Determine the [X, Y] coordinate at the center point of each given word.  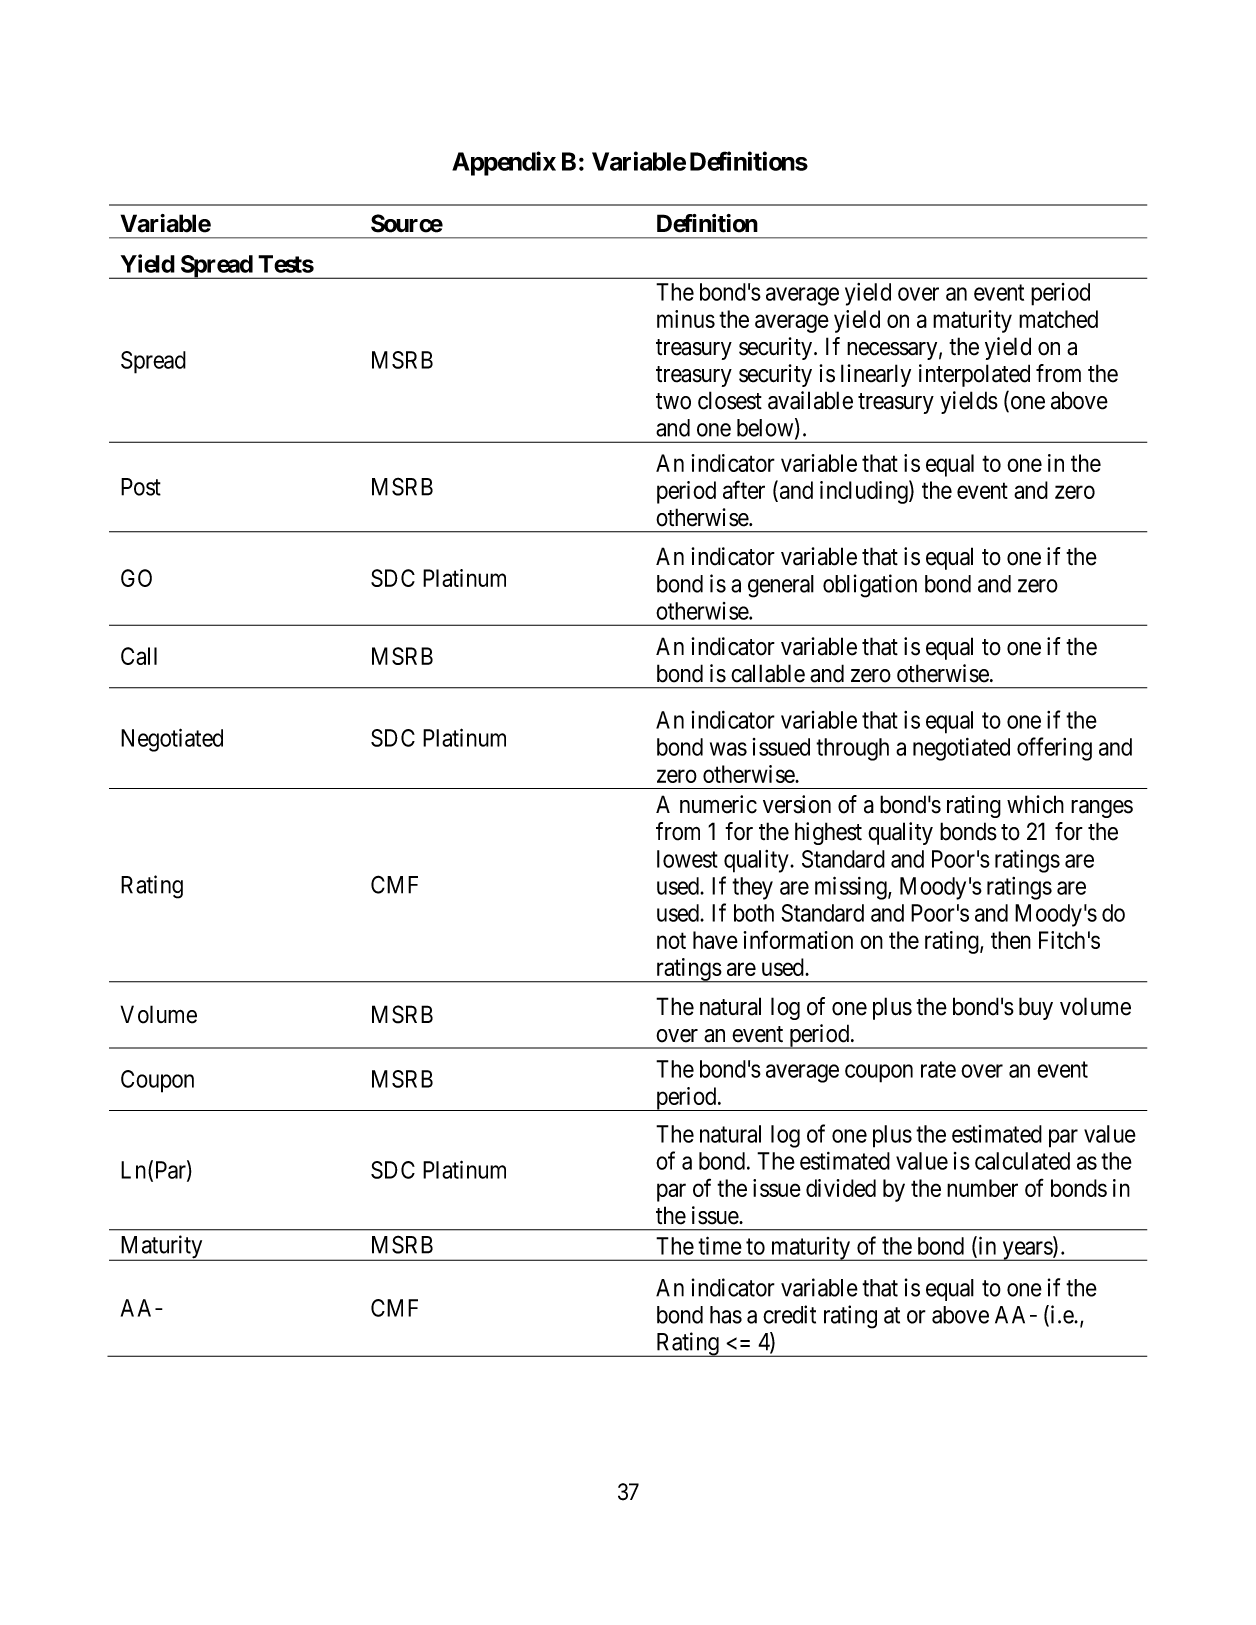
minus [686, 319]
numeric [718, 804]
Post [141, 487]
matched [1058, 319]
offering [1054, 749]
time [720, 1245]
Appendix [504, 163]
